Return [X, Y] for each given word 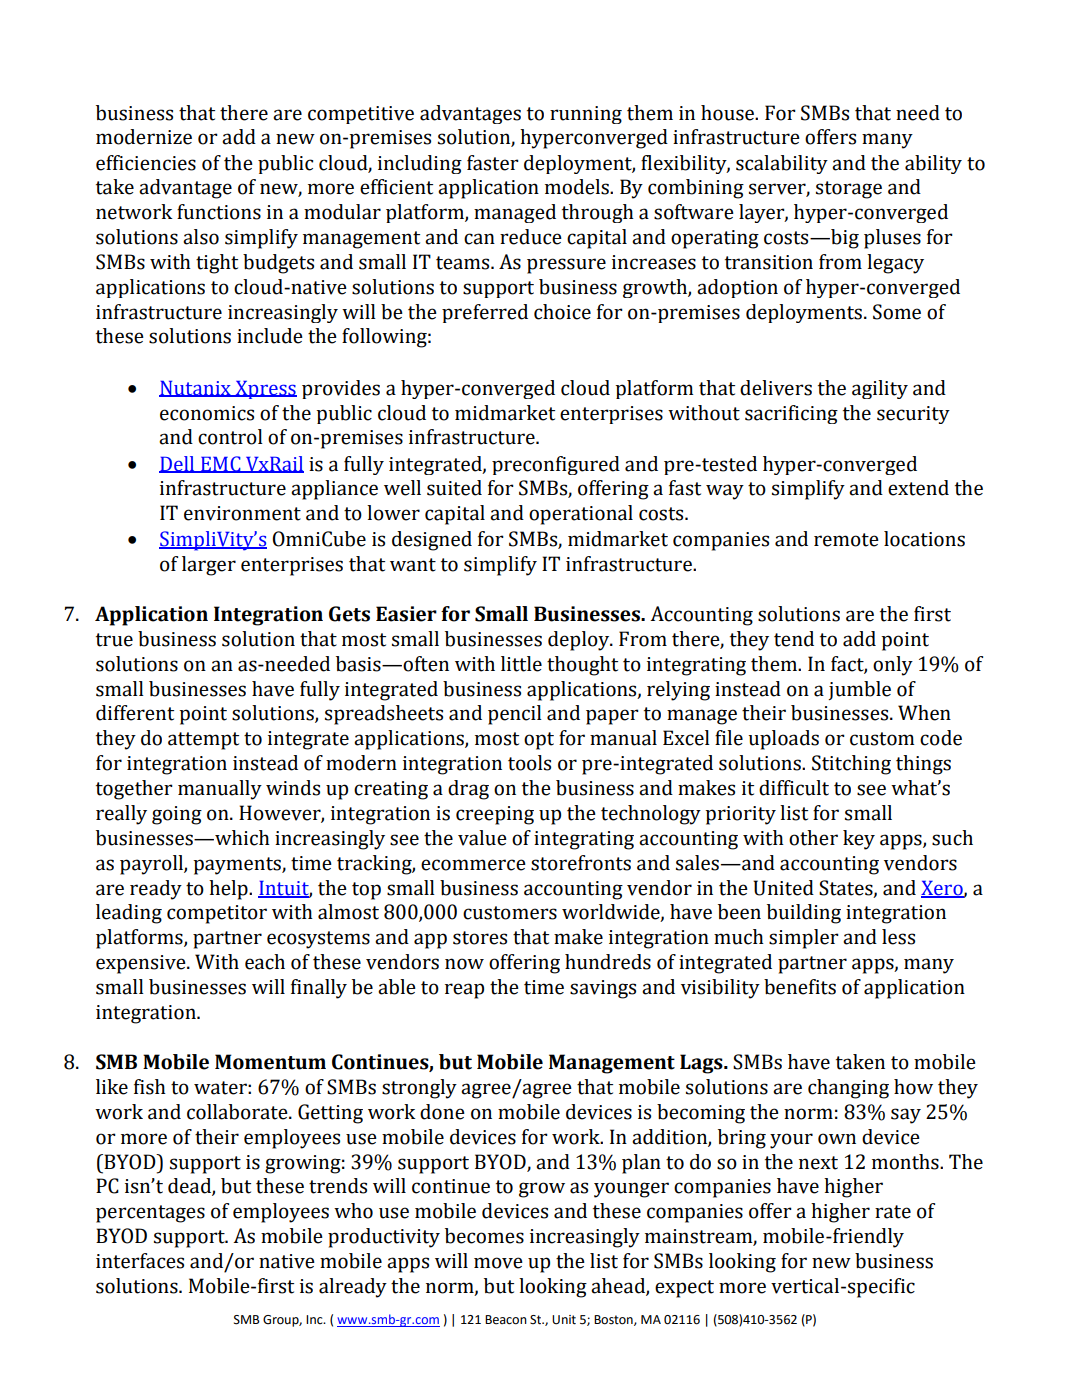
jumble [859, 690]
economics [207, 413]
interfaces [140, 1261]
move [498, 1263]
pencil [515, 715]
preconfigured [556, 465]
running [586, 115]
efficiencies [146, 163]
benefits [800, 987]
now [464, 964]
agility [880, 389]
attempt [203, 741]
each [265, 962]
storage [849, 190]
